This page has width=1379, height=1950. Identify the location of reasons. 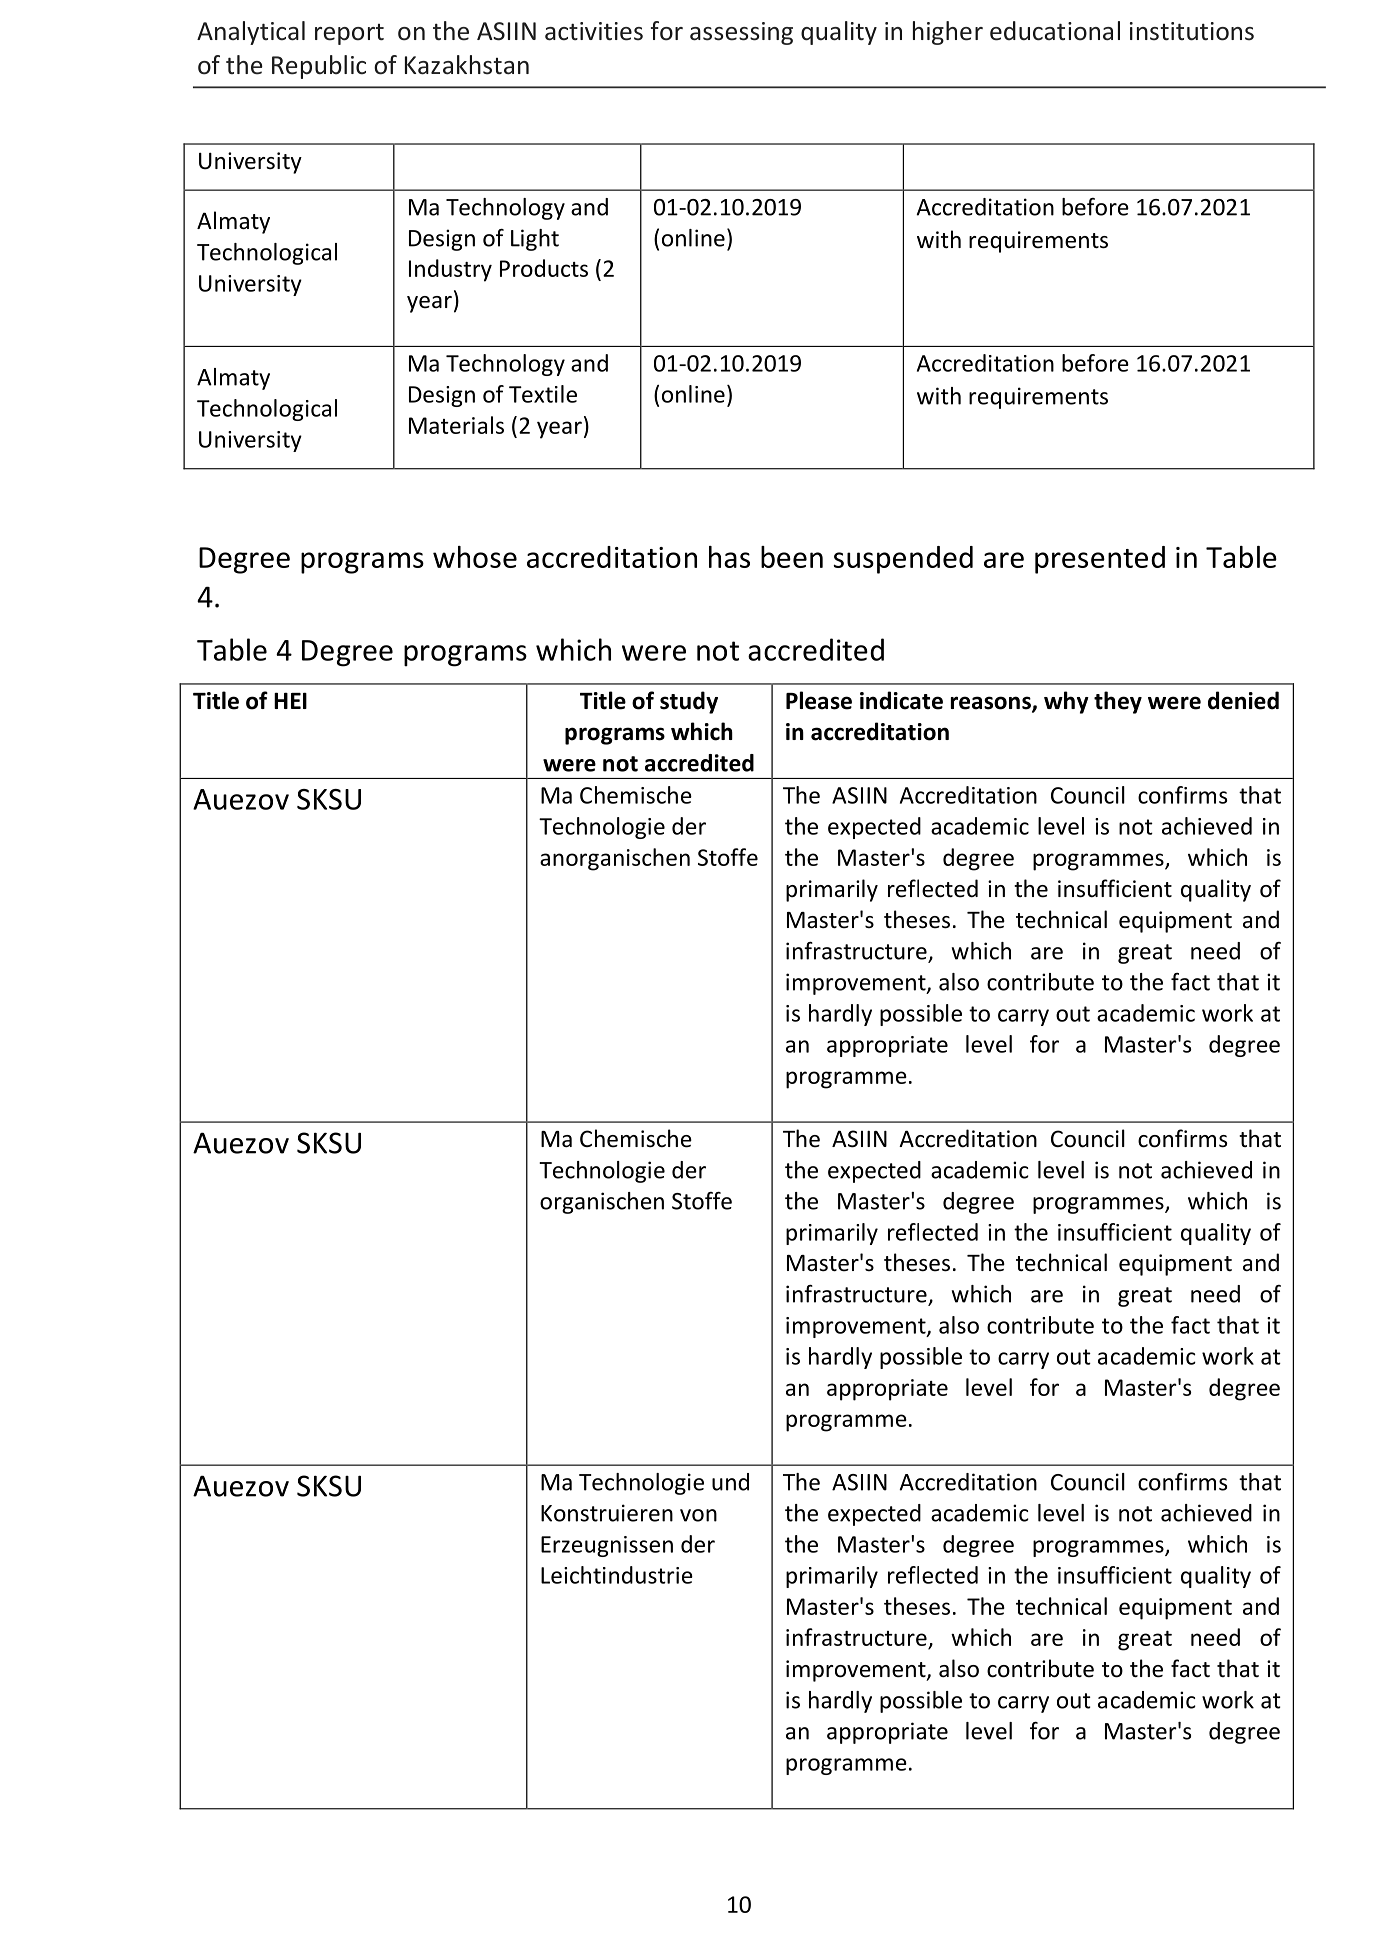
(992, 704).
